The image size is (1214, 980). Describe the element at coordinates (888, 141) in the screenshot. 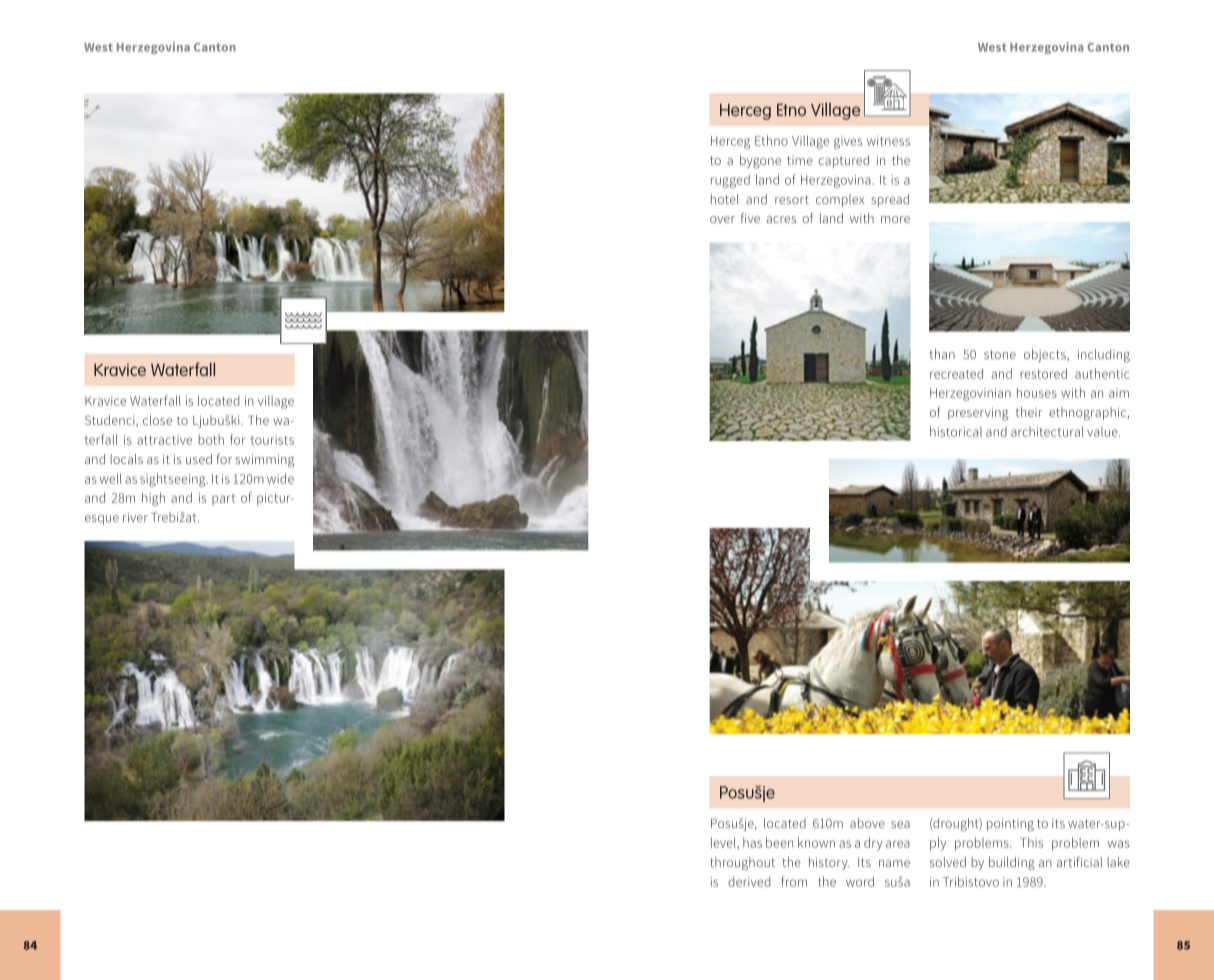

I see `witness` at that location.
